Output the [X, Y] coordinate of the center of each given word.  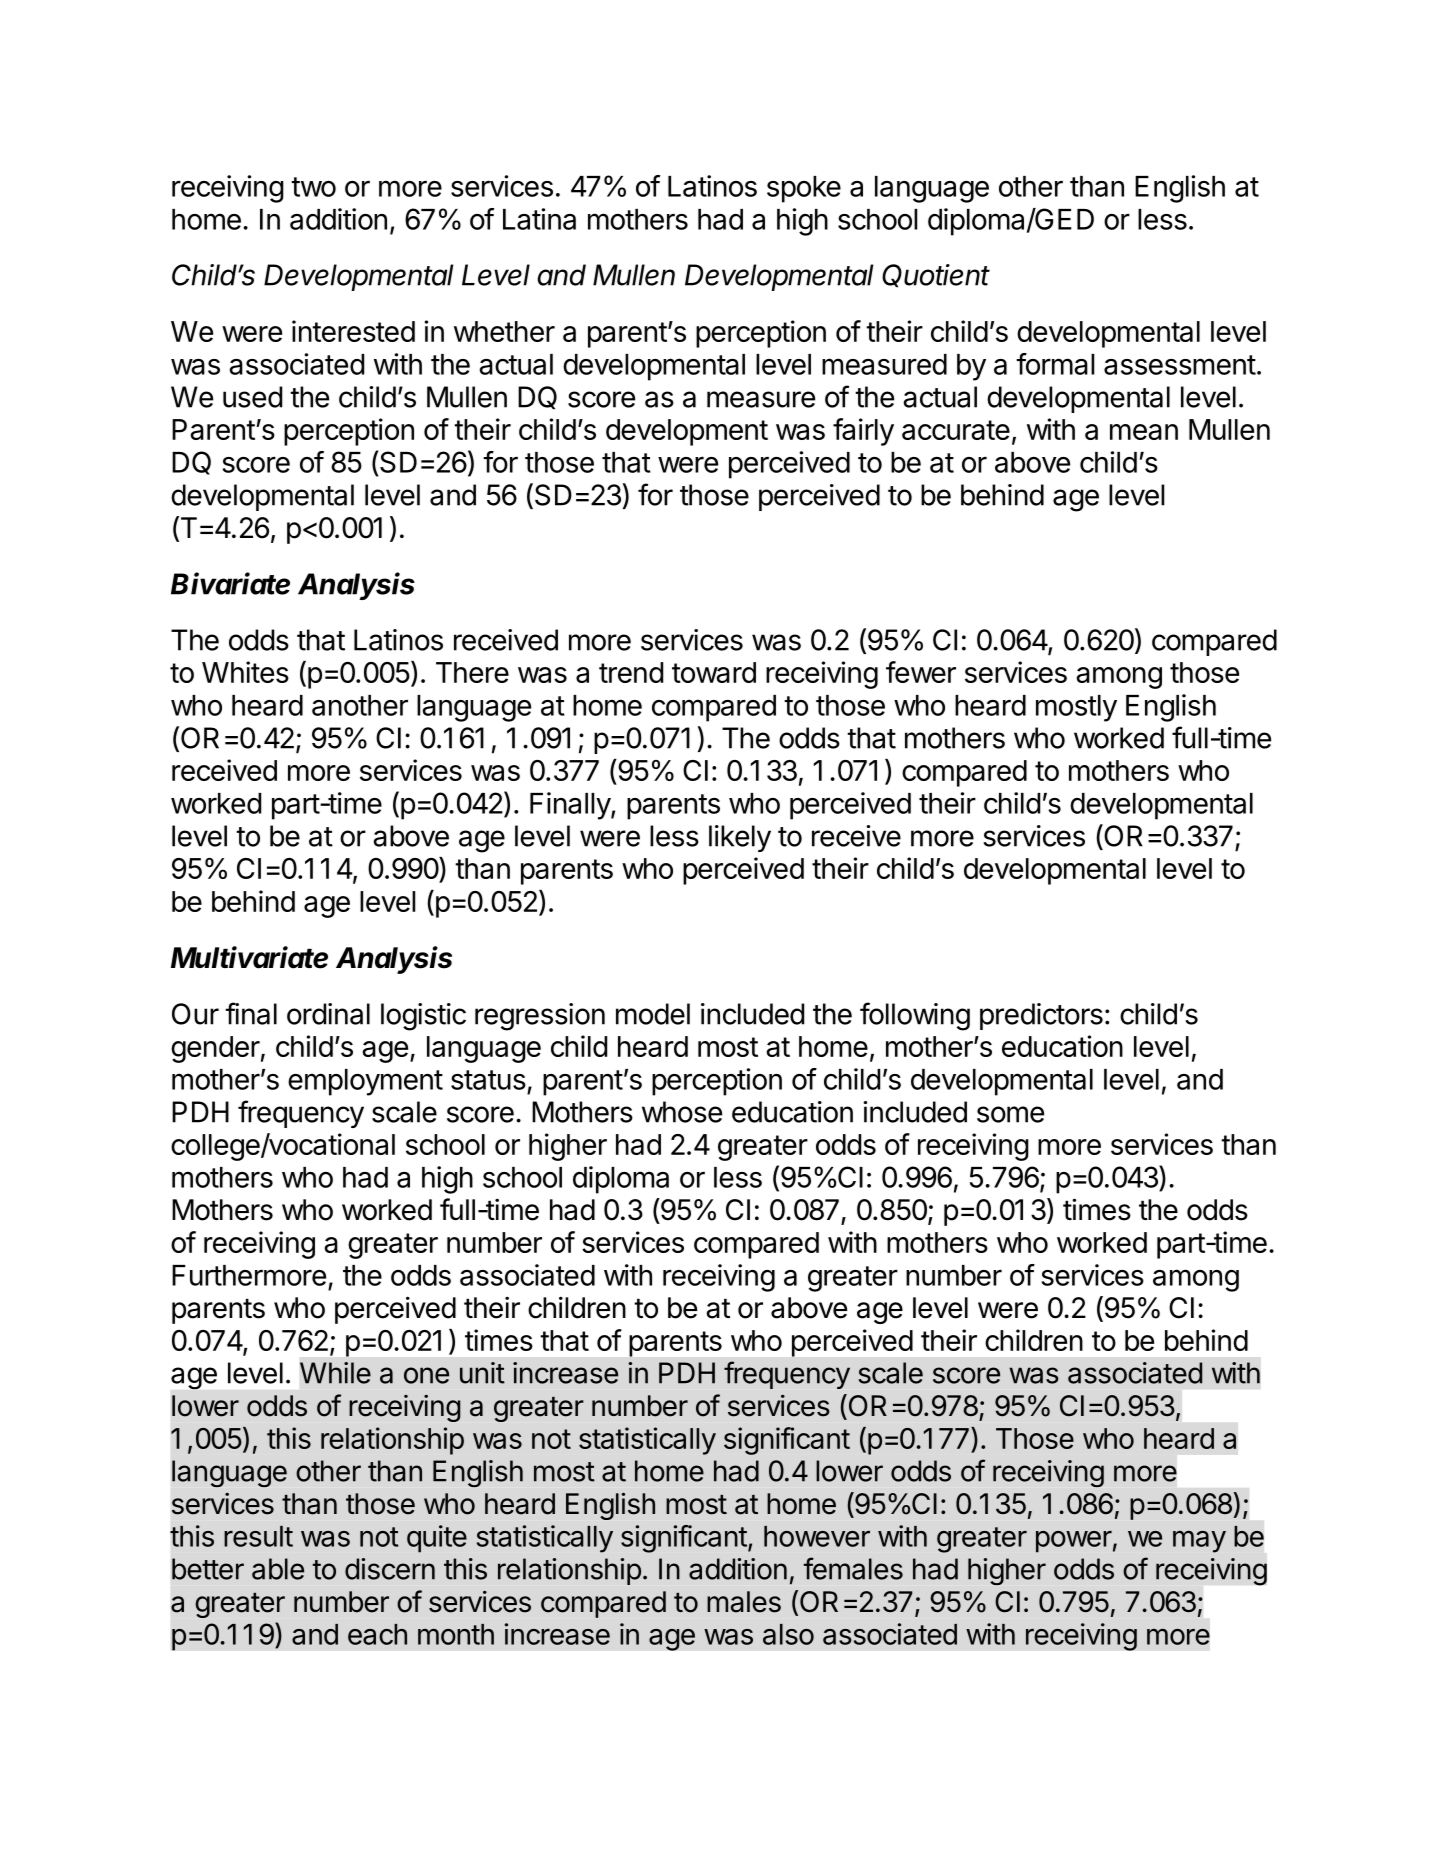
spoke [804, 189]
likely [740, 838]
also [788, 1634]
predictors [1041, 1016]
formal [1055, 364]
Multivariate [249, 957]
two [313, 187]
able [278, 1569]
